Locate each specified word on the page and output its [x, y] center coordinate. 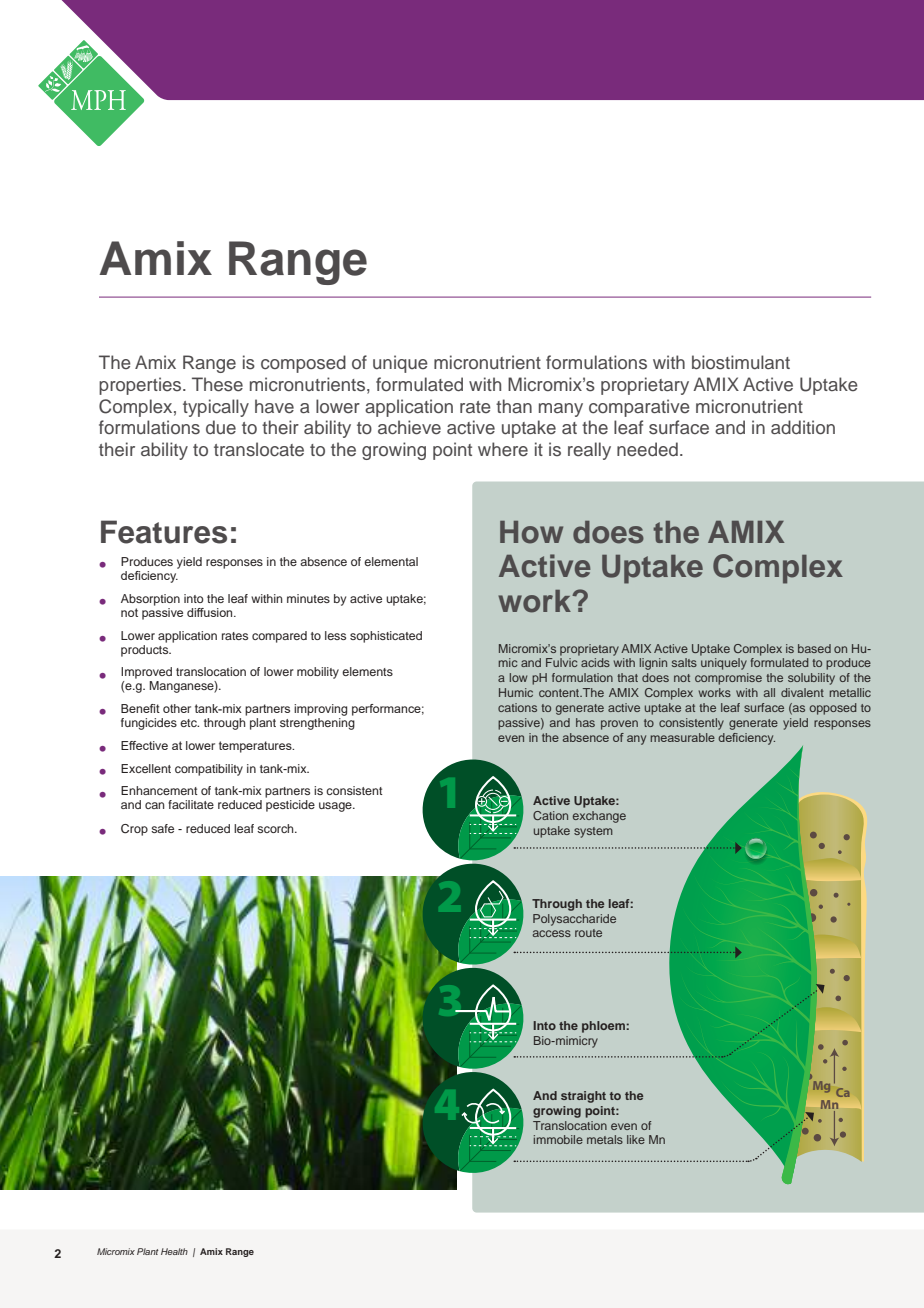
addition [803, 427]
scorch [276, 828]
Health [174, 1251]
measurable [683, 737]
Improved [146, 673]
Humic [516, 692]
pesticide [290, 806]
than [514, 406]
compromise [728, 679]
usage [336, 807]
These [217, 384]
